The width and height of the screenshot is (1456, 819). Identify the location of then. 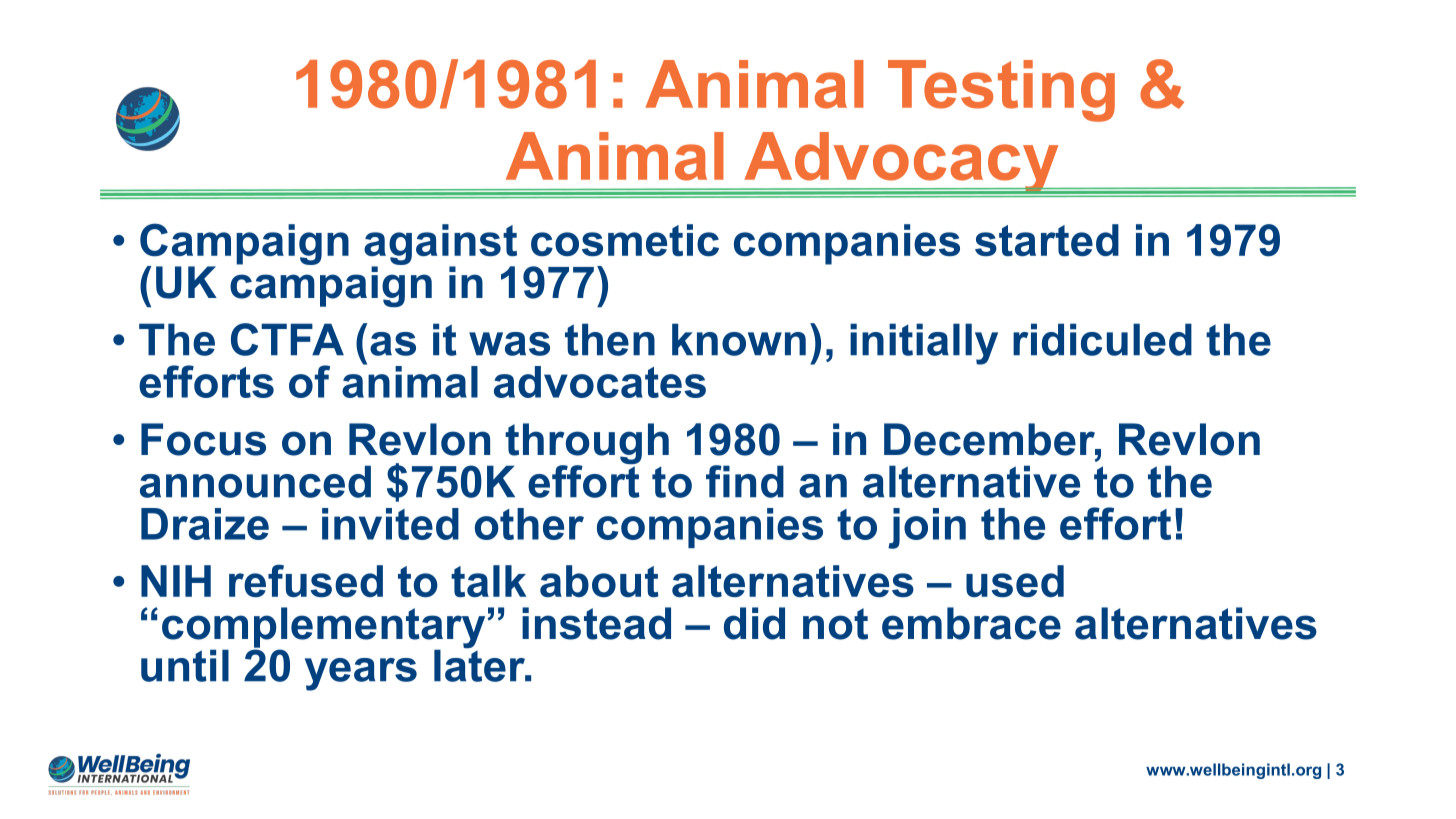
(610, 339).
